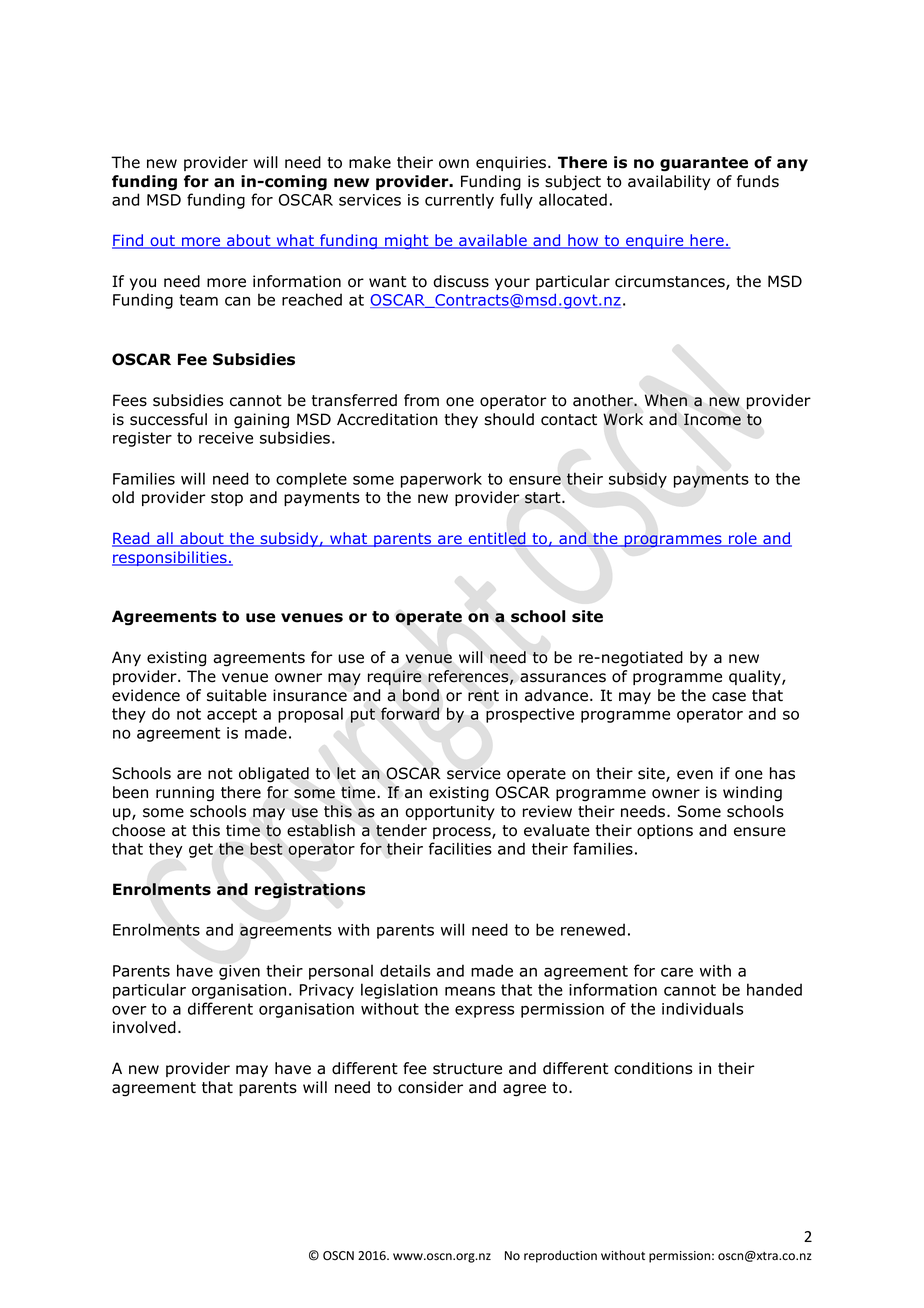 This screenshot has height=1308, width=924. I want to click on reproduction, so click(560, 1256).
